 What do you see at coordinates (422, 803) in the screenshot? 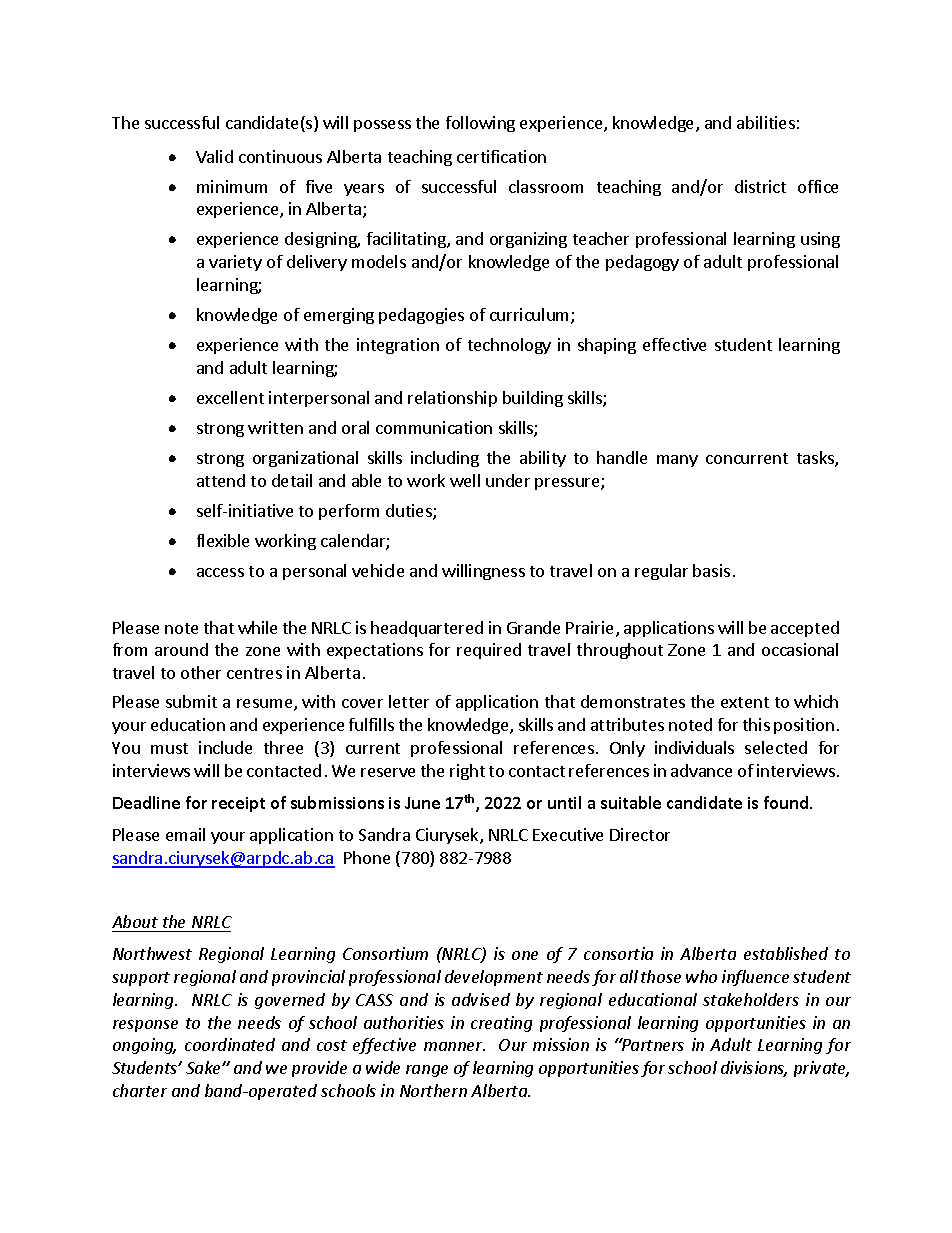
I see `June` at bounding box center [422, 803].
